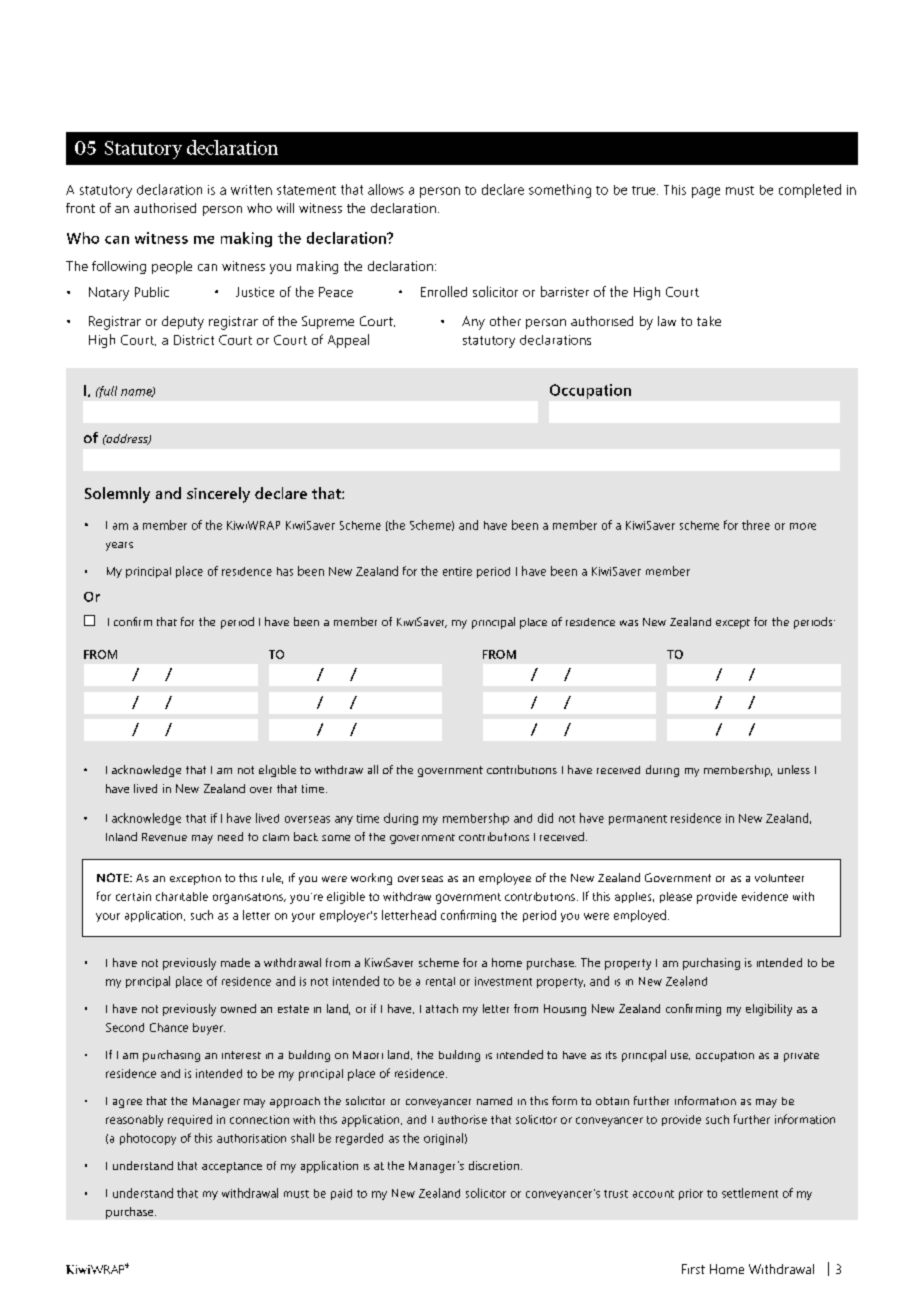 This screenshot has height=1308, width=924. I want to click on employee, so click(505, 879).
